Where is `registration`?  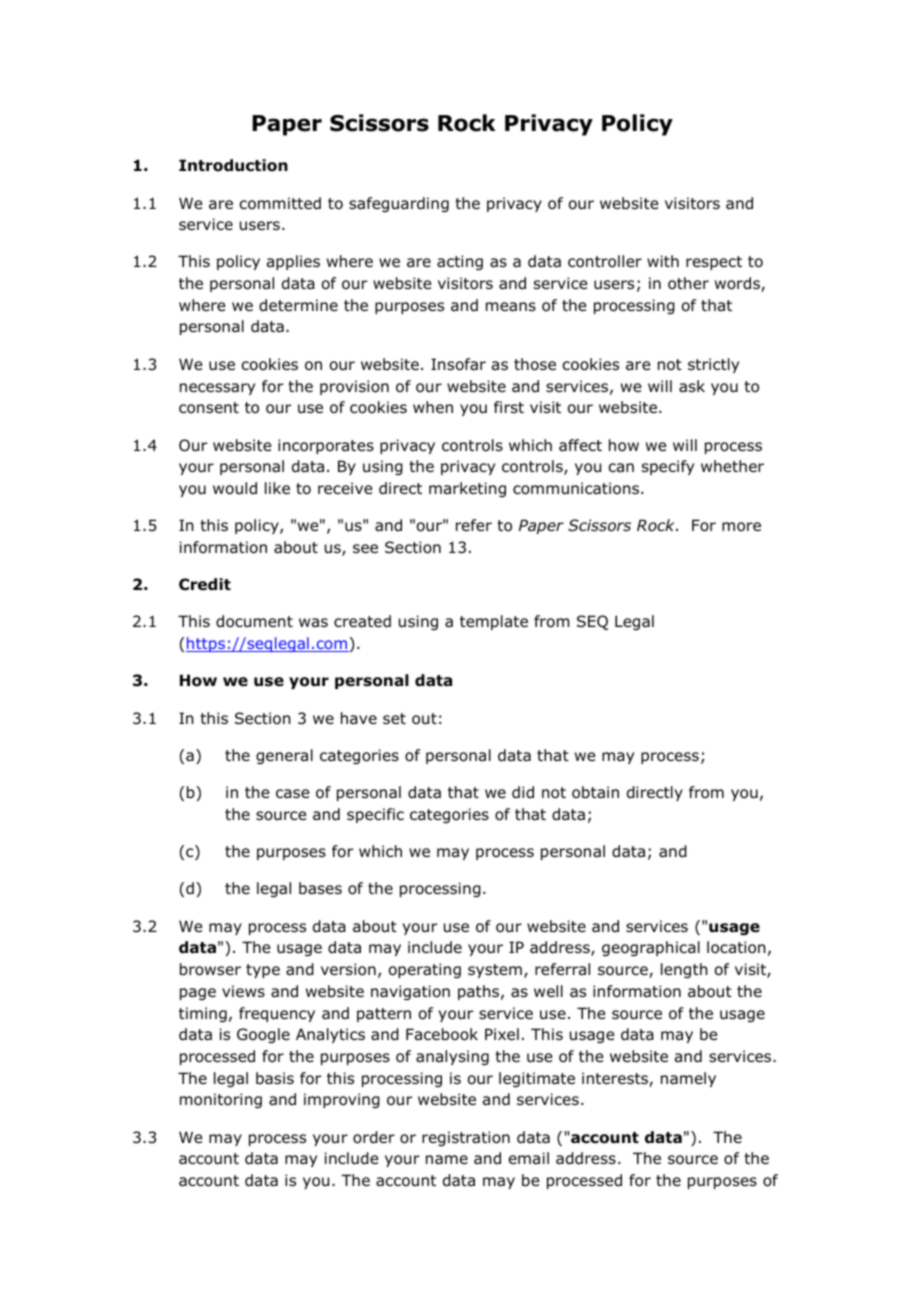
registration is located at coordinates (466, 1138).
